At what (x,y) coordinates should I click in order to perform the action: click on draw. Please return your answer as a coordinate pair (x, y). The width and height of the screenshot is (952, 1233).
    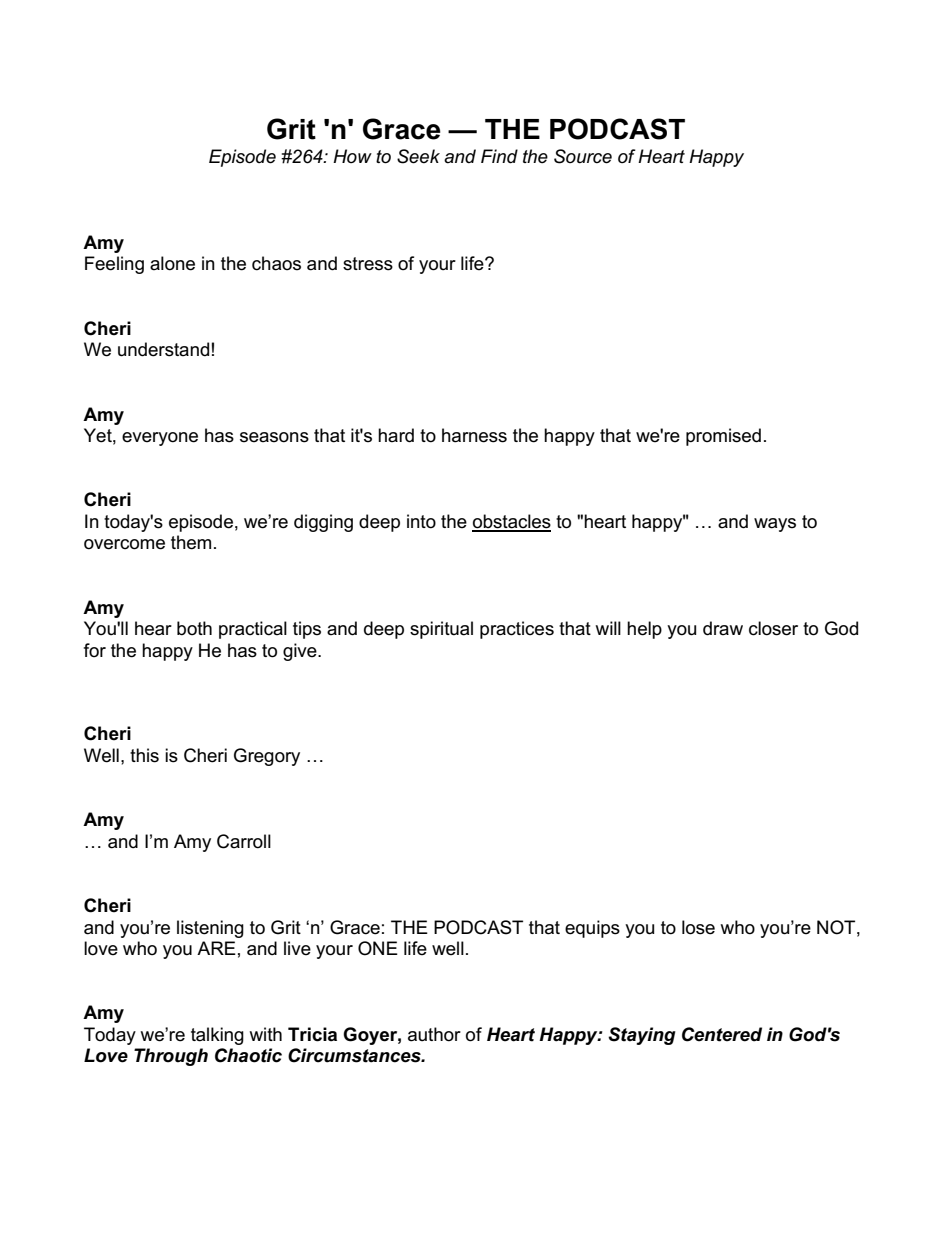
    Looking at the image, I should click on (723, 628).
